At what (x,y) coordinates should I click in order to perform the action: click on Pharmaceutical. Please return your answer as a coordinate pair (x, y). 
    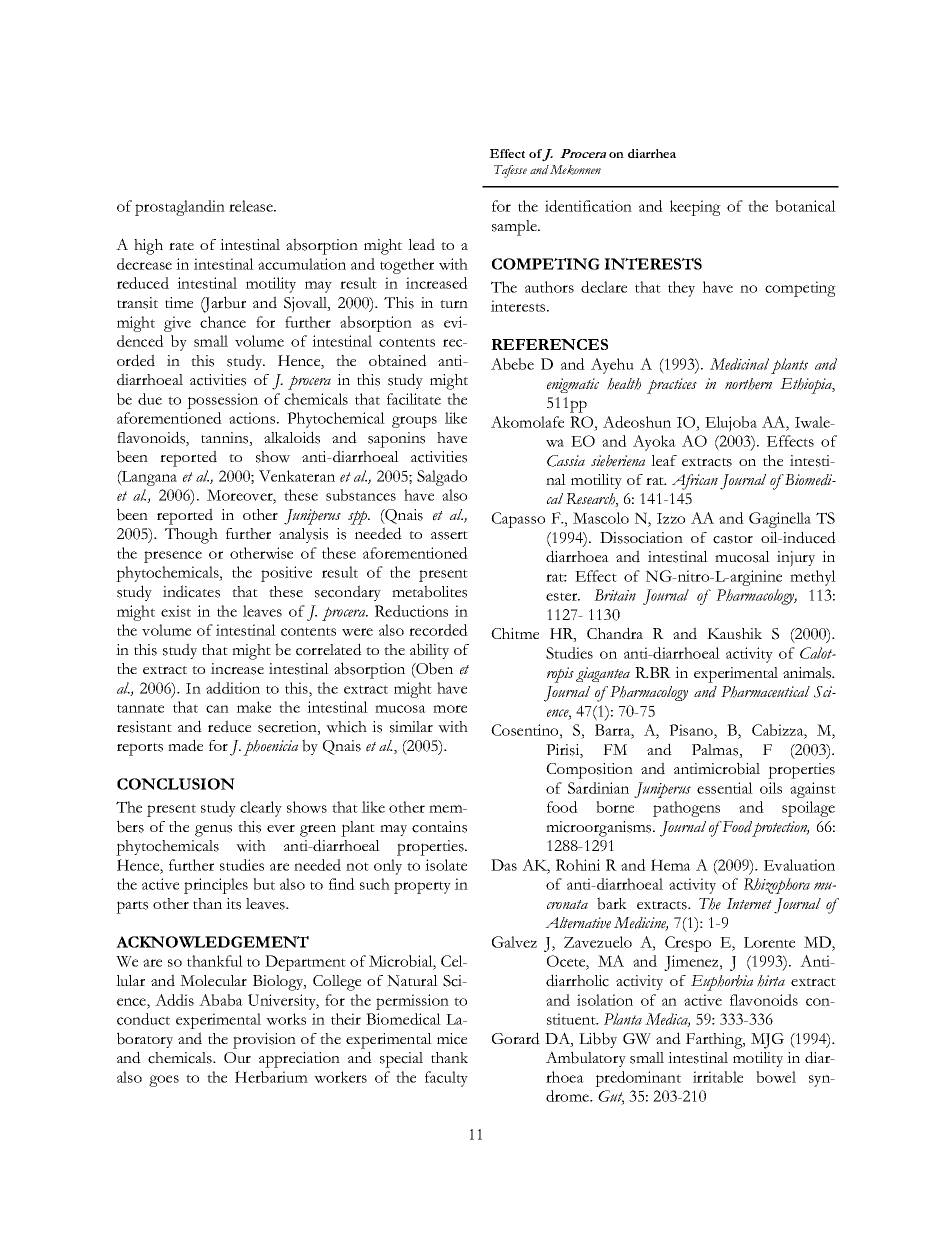
    Looking at the image, I should click on (765, 692).
